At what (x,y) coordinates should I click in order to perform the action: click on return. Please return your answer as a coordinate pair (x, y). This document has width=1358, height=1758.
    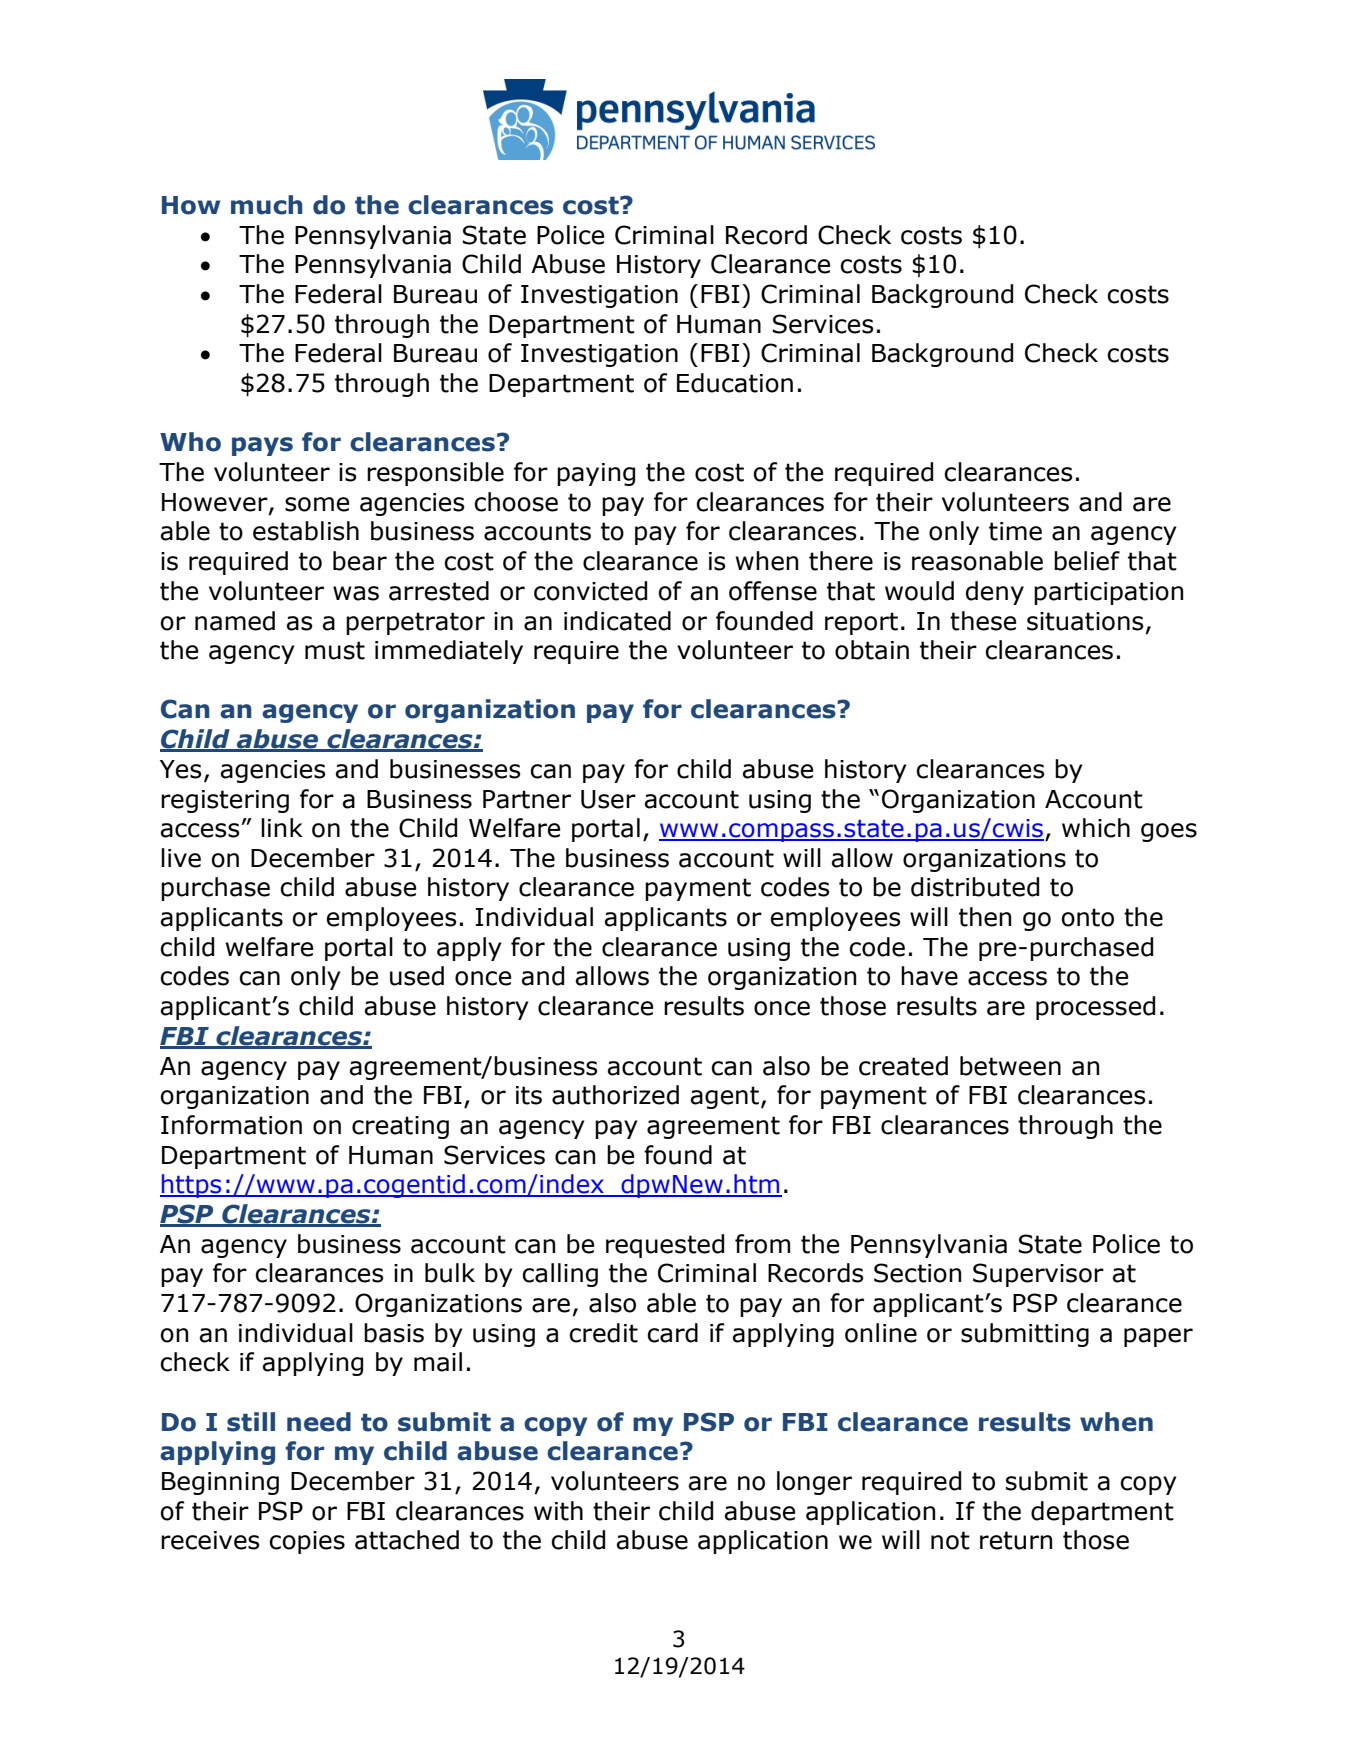
    Looking at the image, I should click on (1016, 1540).
